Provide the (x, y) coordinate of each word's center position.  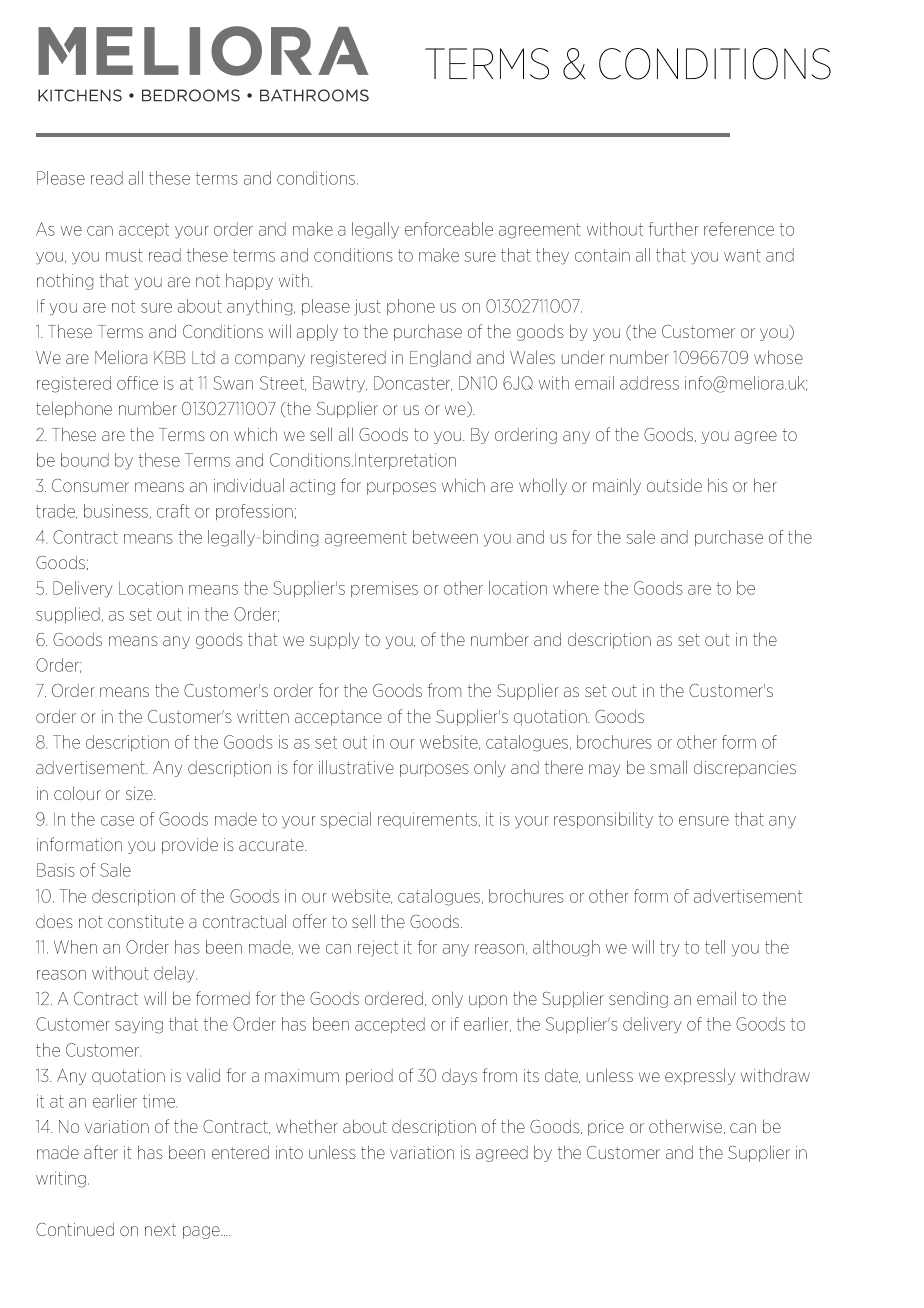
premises (384, 589)
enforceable (449, 229)
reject (378, 948)
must (124, 255)
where (576, 588)
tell (715, 947)
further (674, 229)
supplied (68, 615)
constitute (146, 921)
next (160, 1230)
